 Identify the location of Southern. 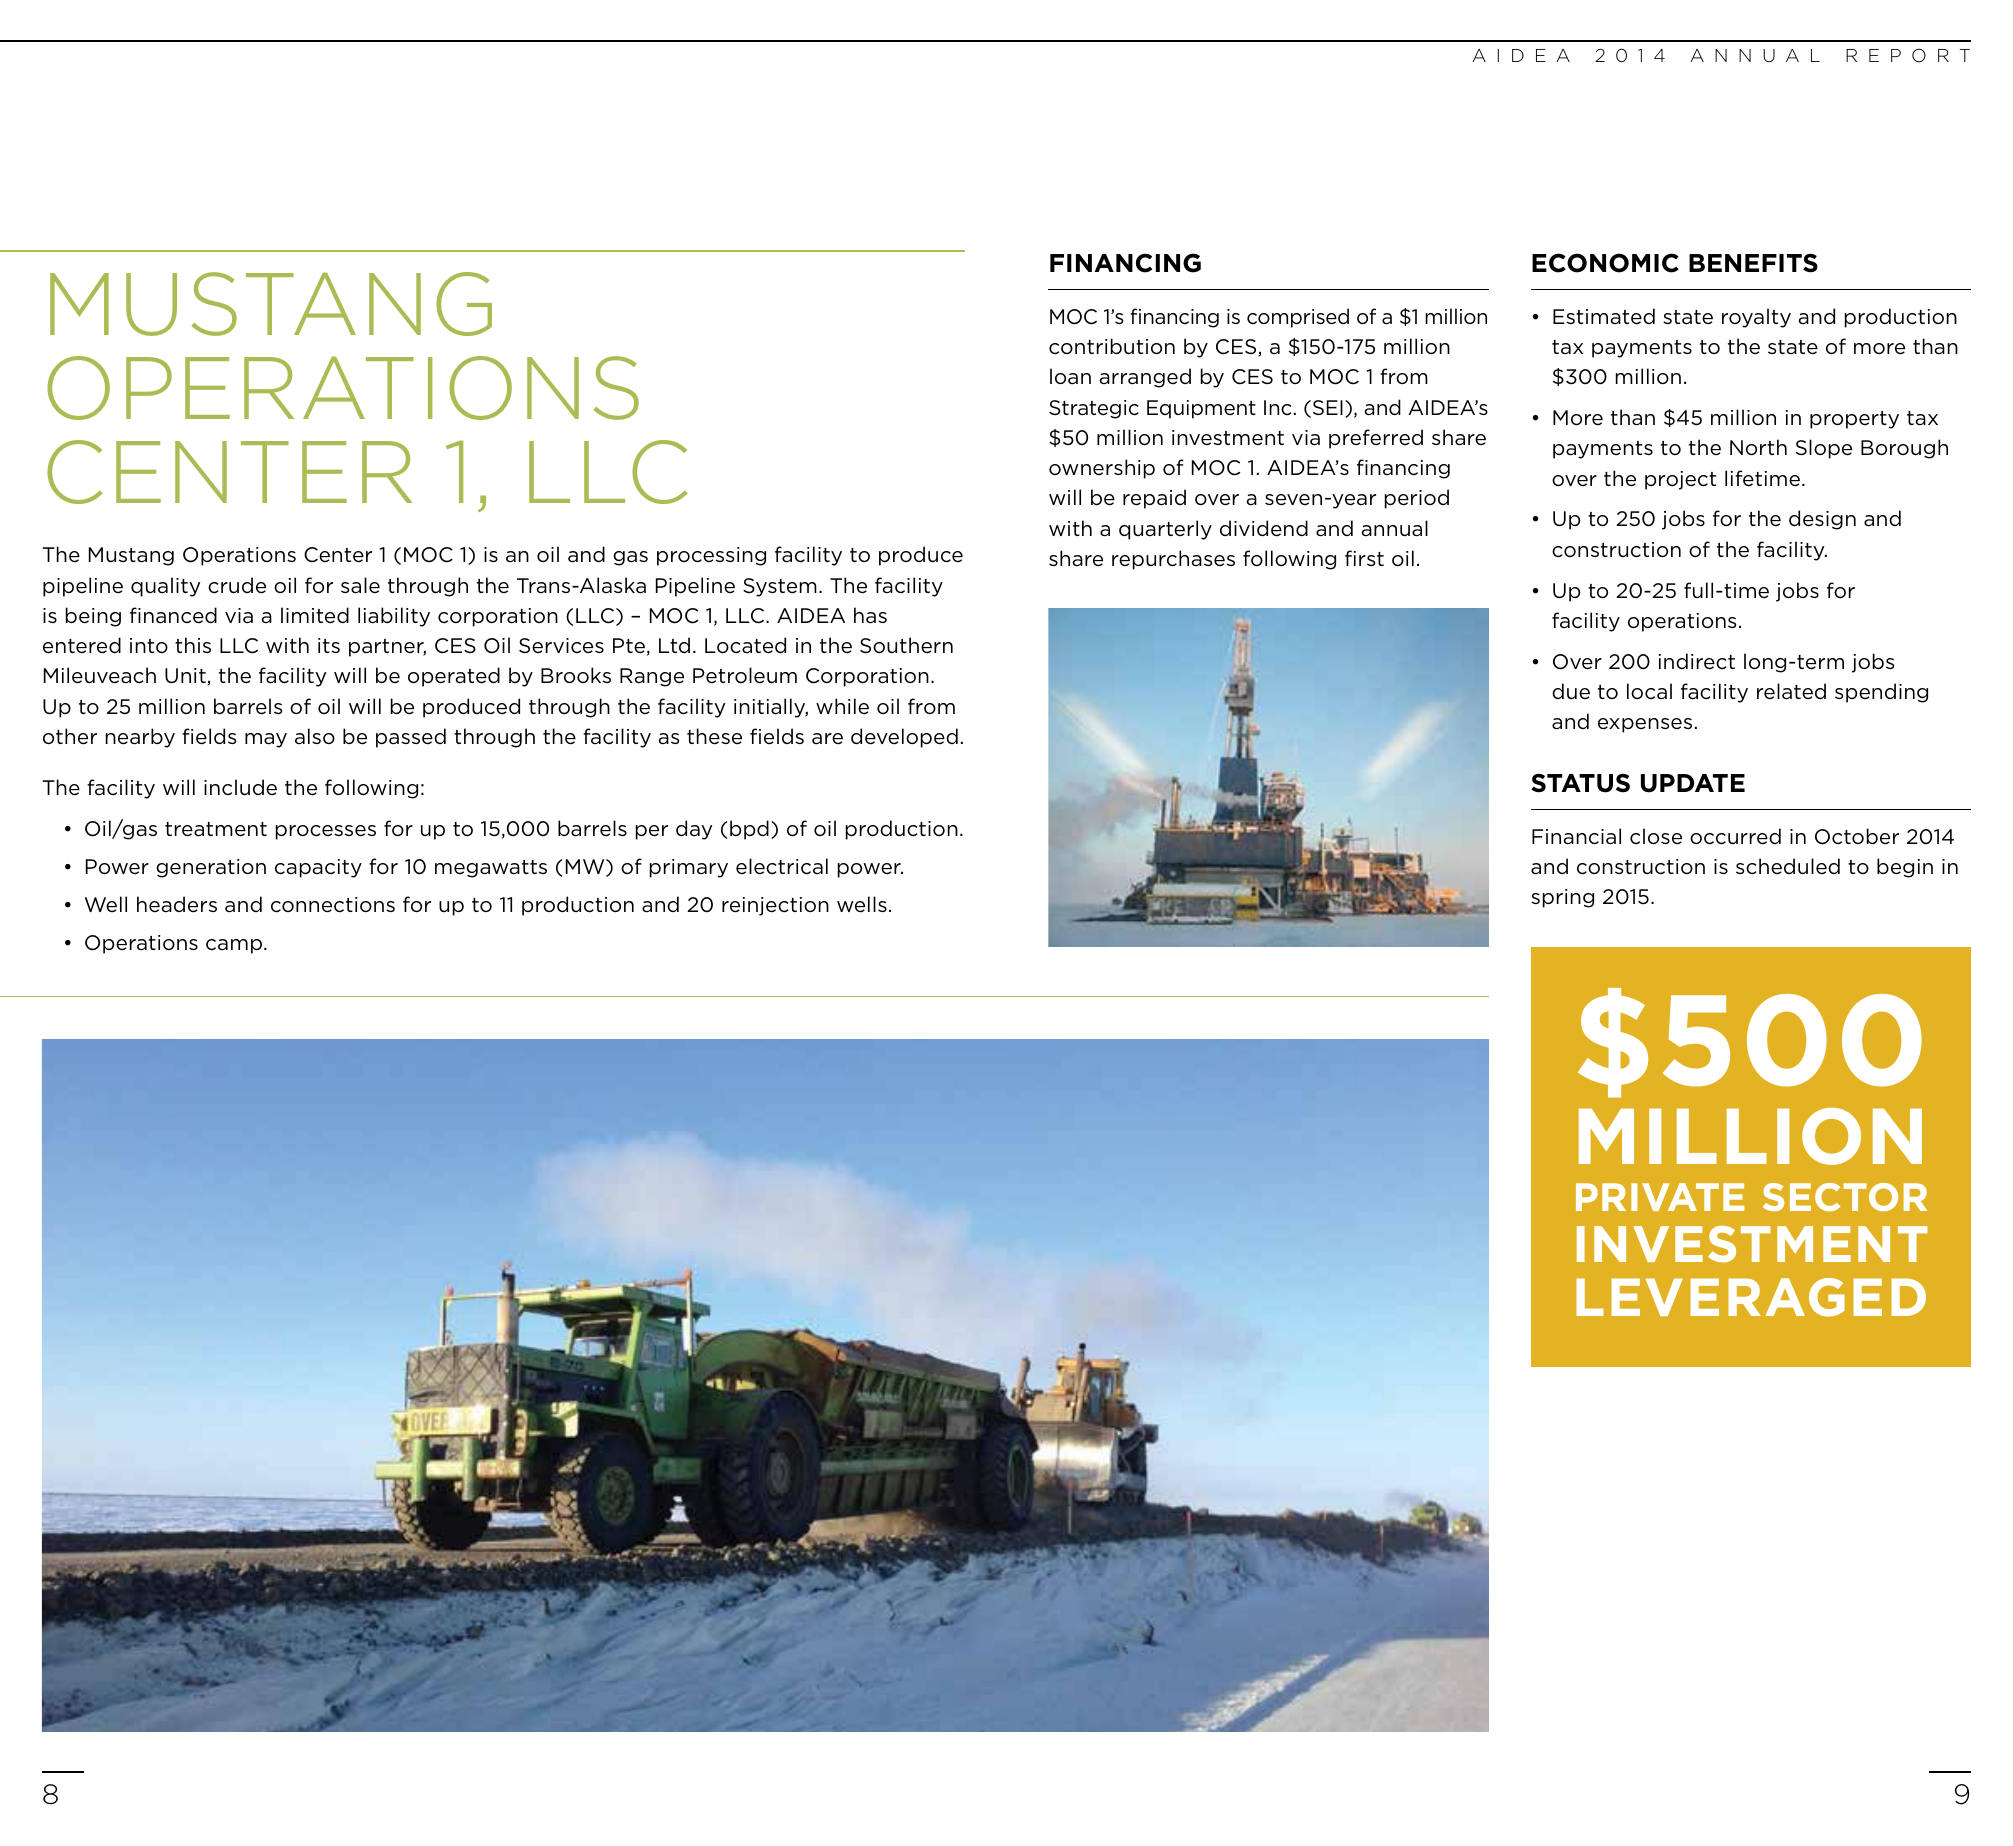
(906, 645).
